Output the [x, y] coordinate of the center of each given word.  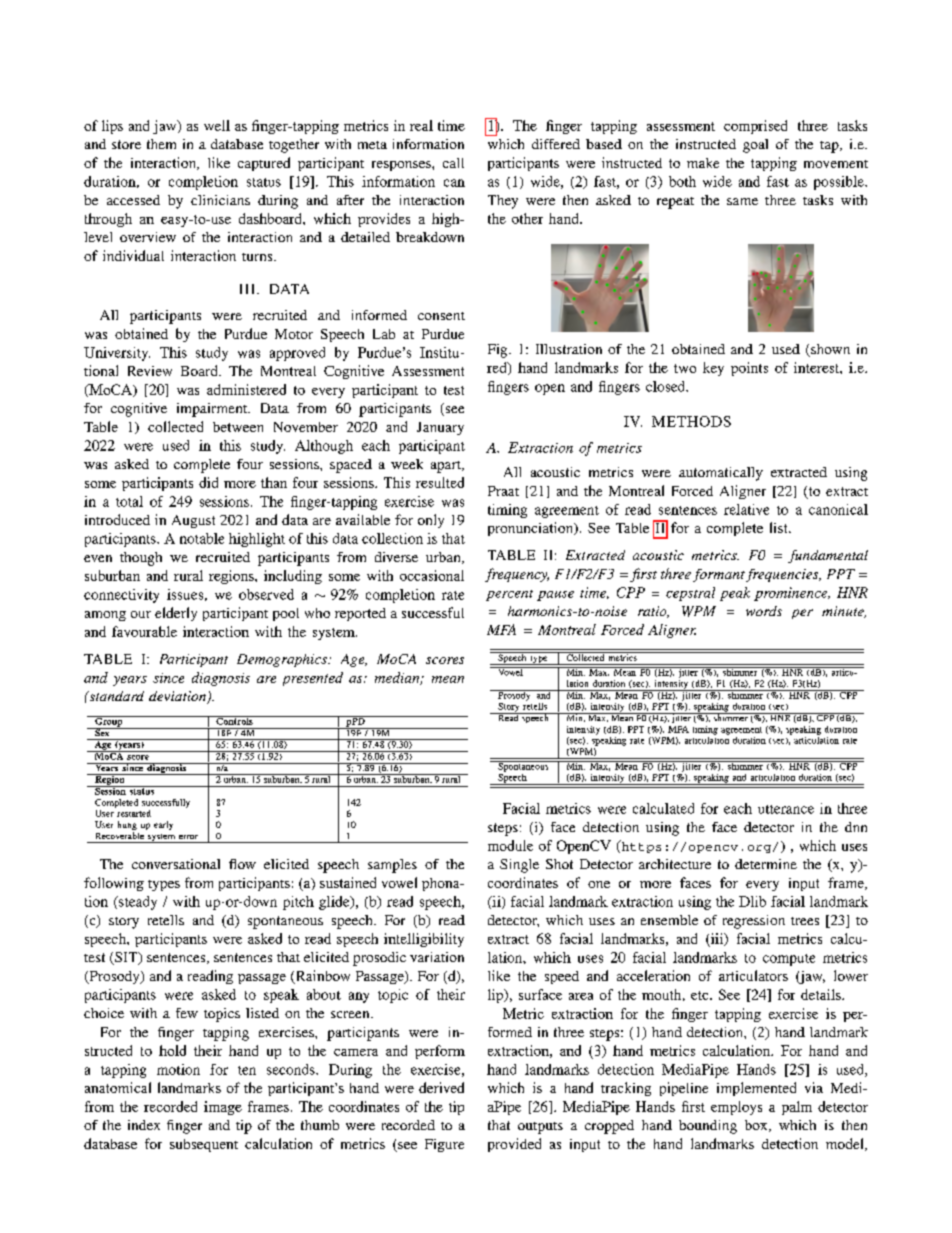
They [503, 202]
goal [755, 146]
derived [441, 1087]
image [223, 1108]
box [757, 1126]
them [161, 144]
